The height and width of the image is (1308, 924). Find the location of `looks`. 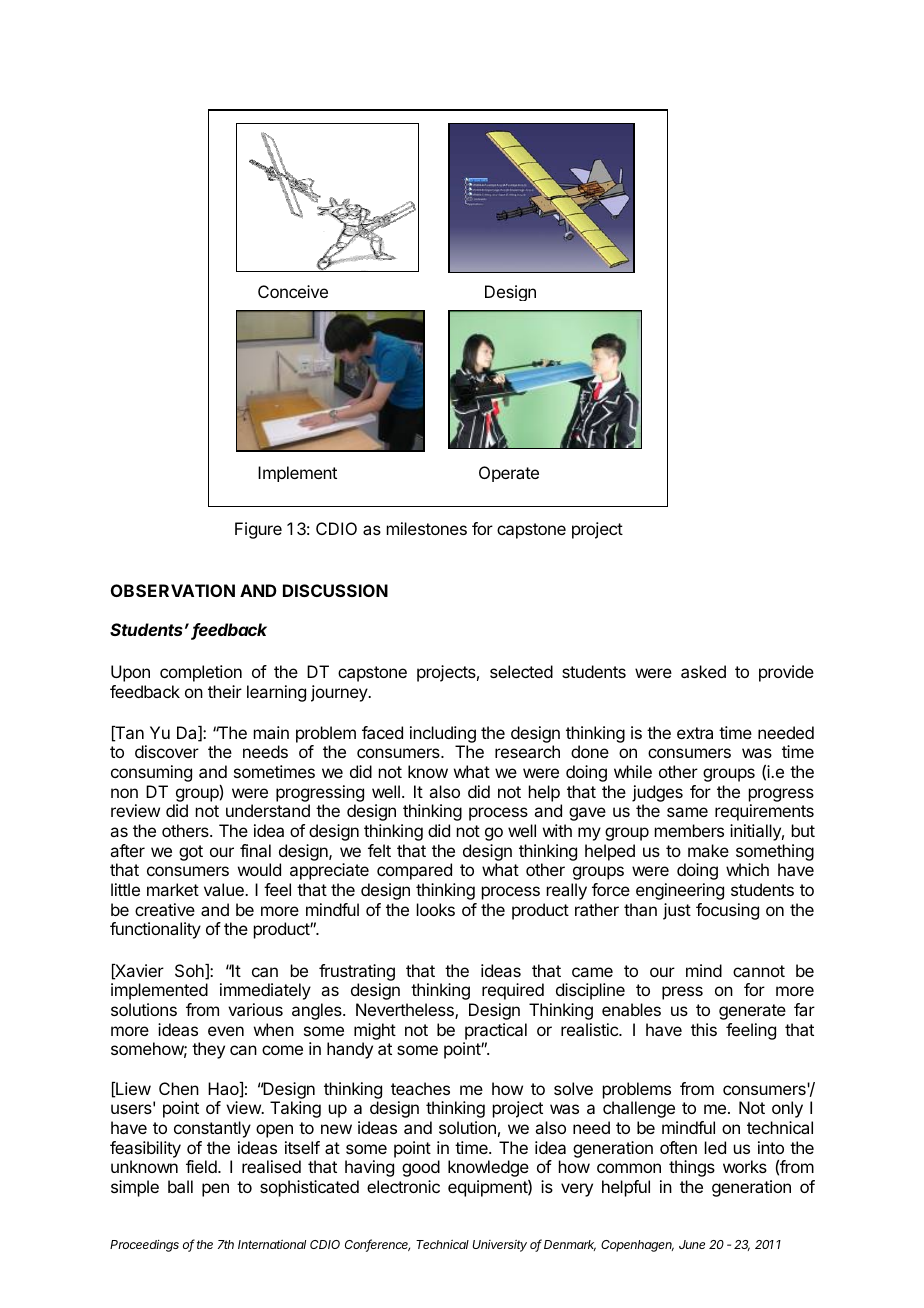

looks is located at coordinates (436, 909).
